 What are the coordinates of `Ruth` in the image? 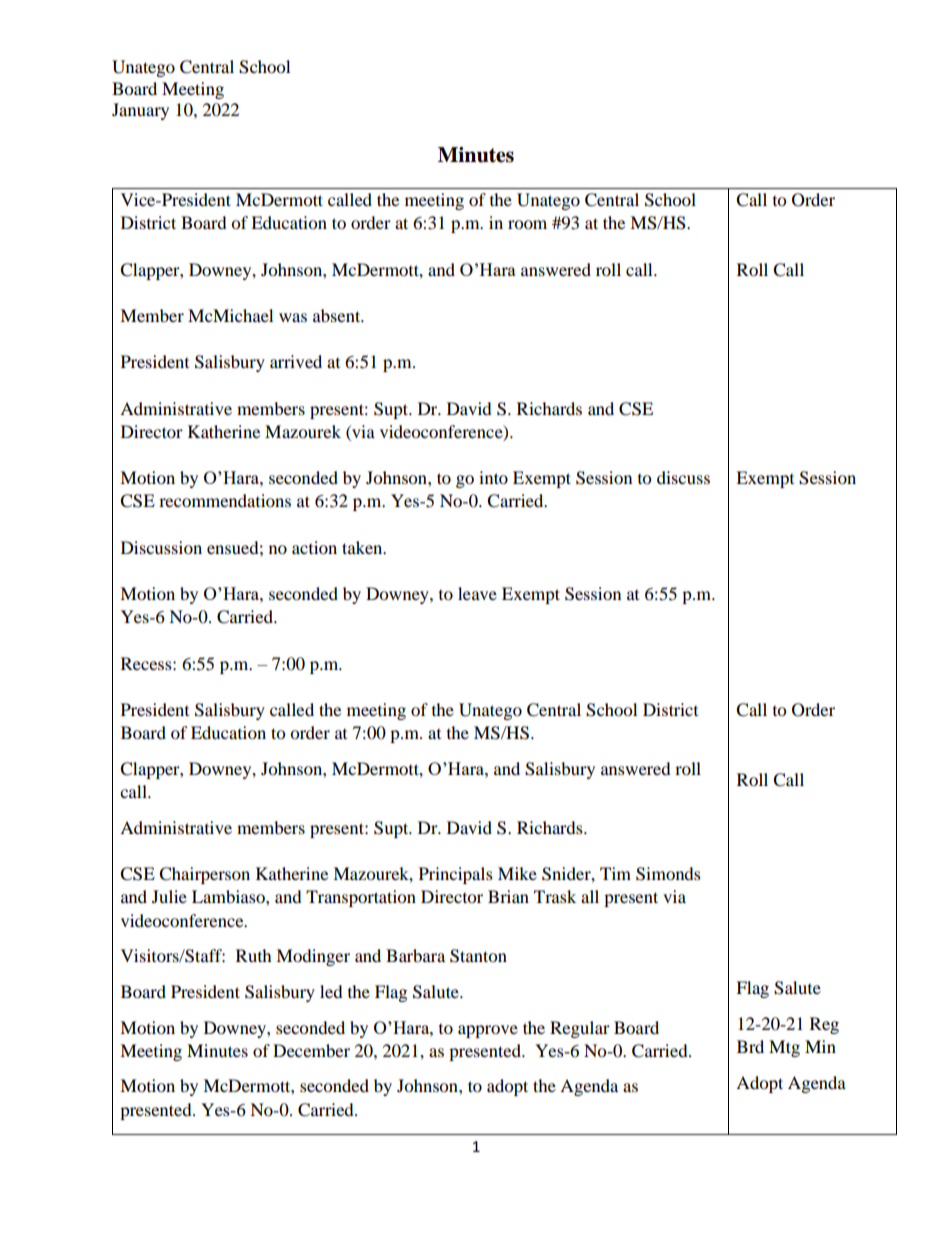 It's located at (254, 955).
